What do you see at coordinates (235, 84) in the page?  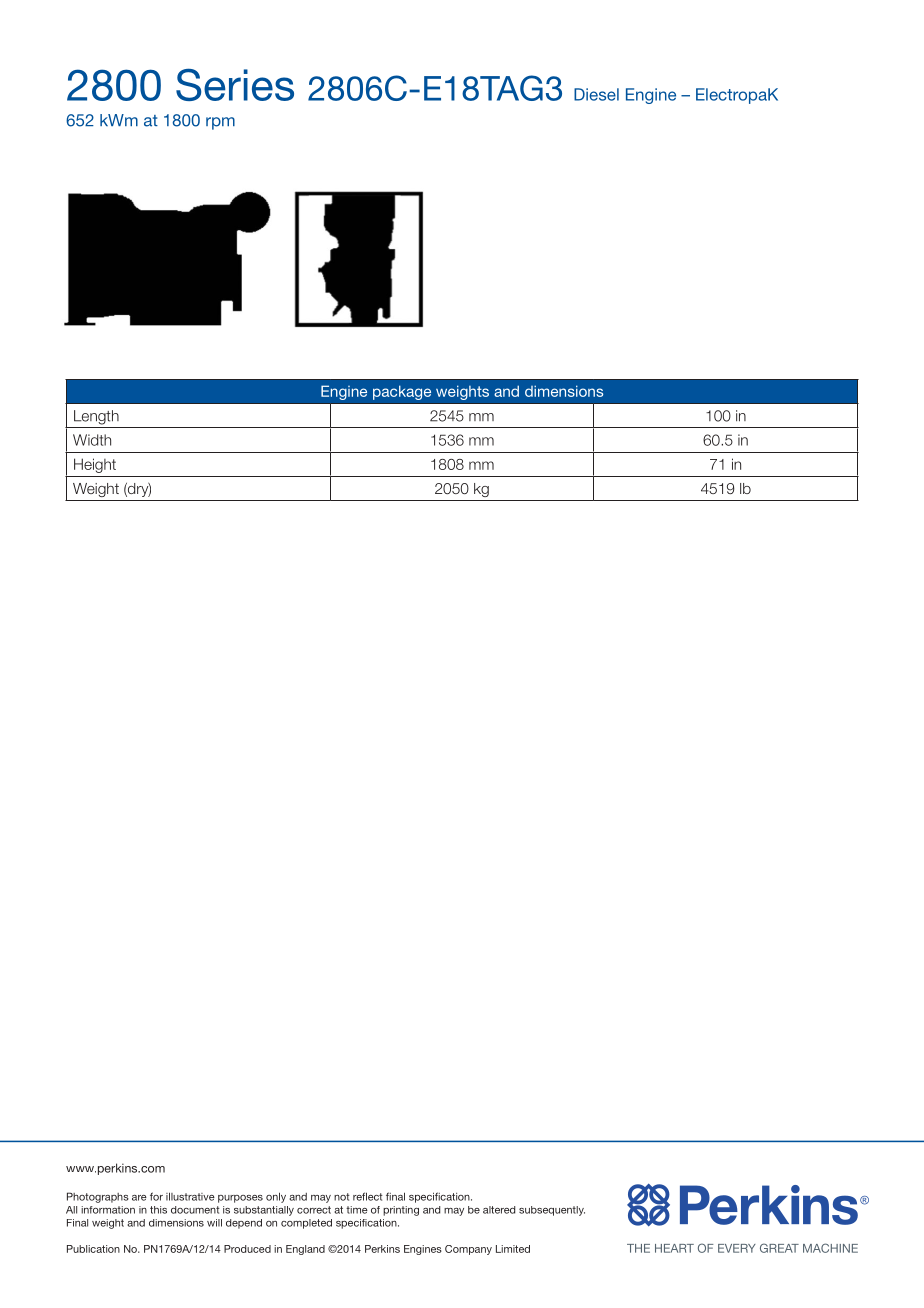 I see `Series` at bounding box center [235, 84].
